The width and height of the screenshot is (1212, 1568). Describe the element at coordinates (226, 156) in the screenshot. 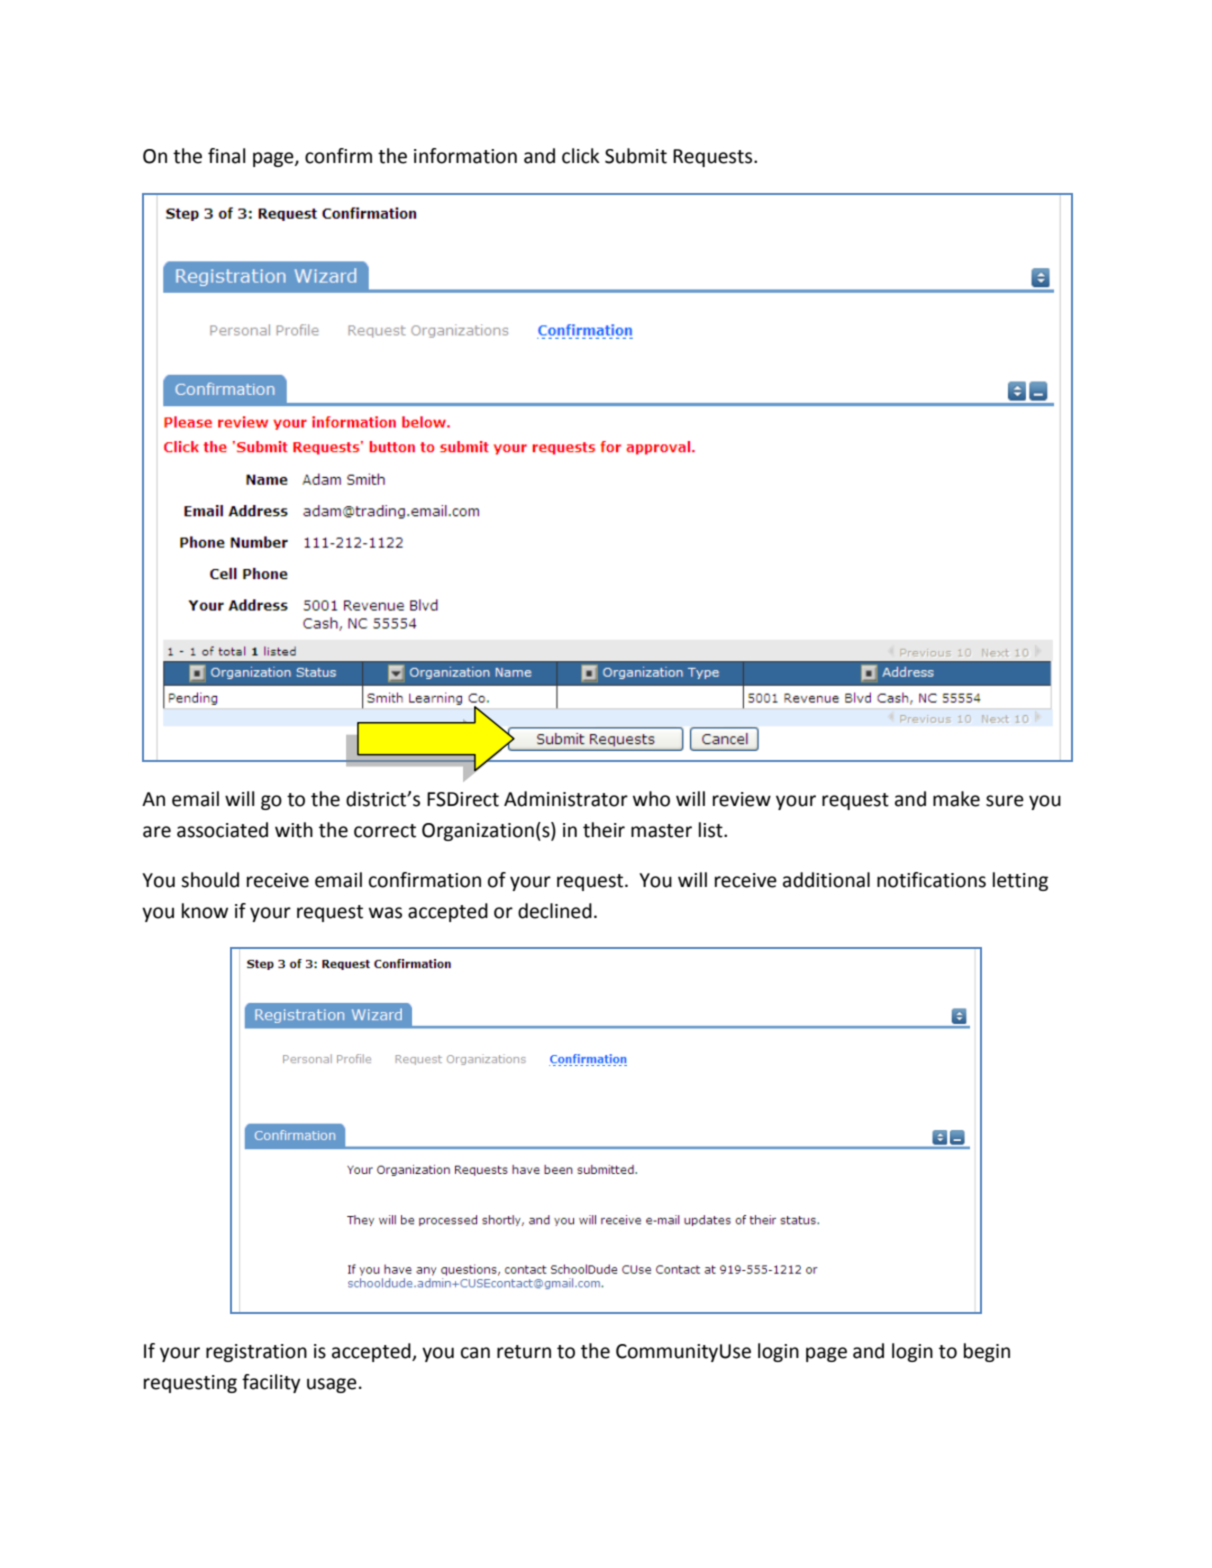

I see `final` at that location.
